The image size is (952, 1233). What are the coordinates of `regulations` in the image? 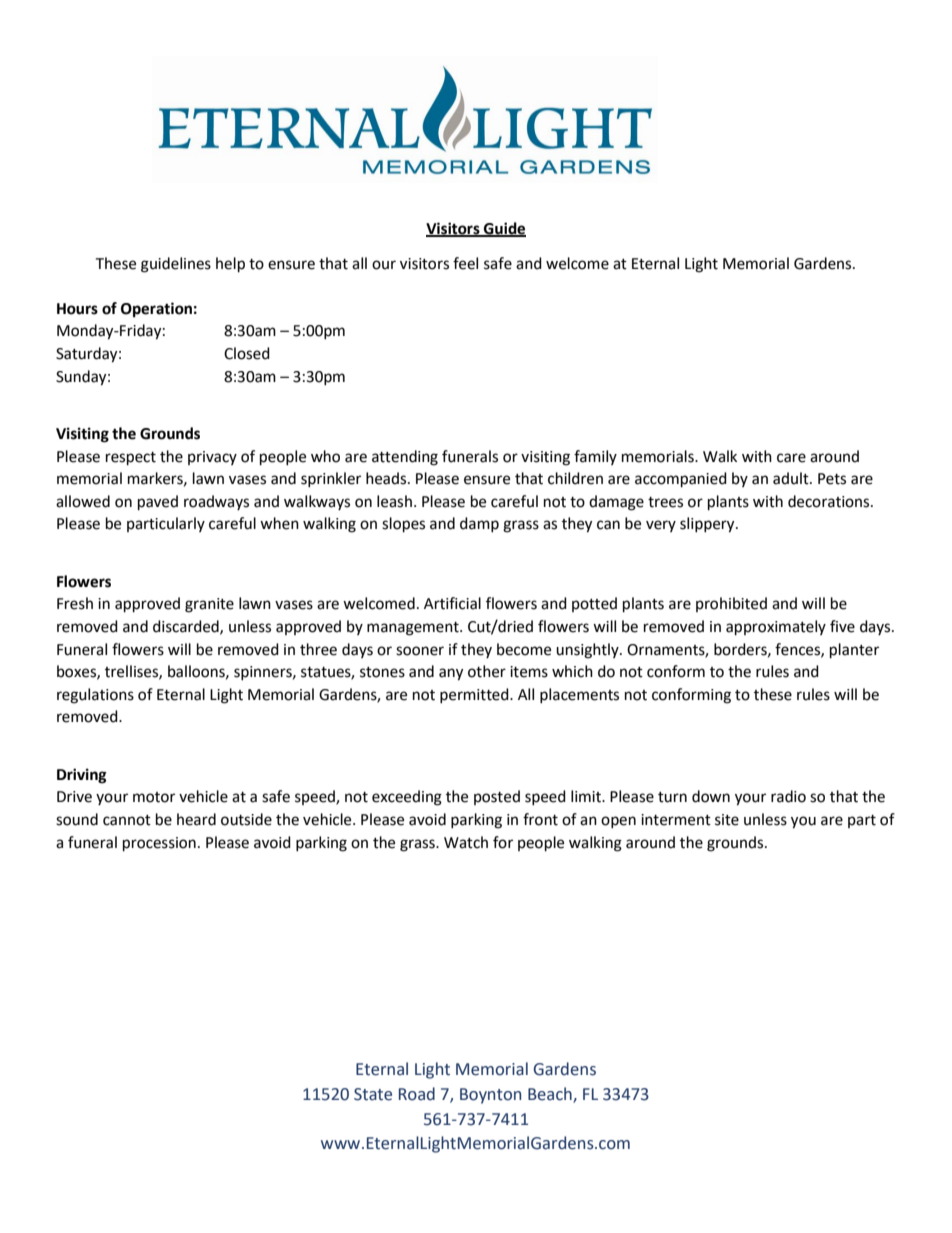 It's located at (95, 696).
